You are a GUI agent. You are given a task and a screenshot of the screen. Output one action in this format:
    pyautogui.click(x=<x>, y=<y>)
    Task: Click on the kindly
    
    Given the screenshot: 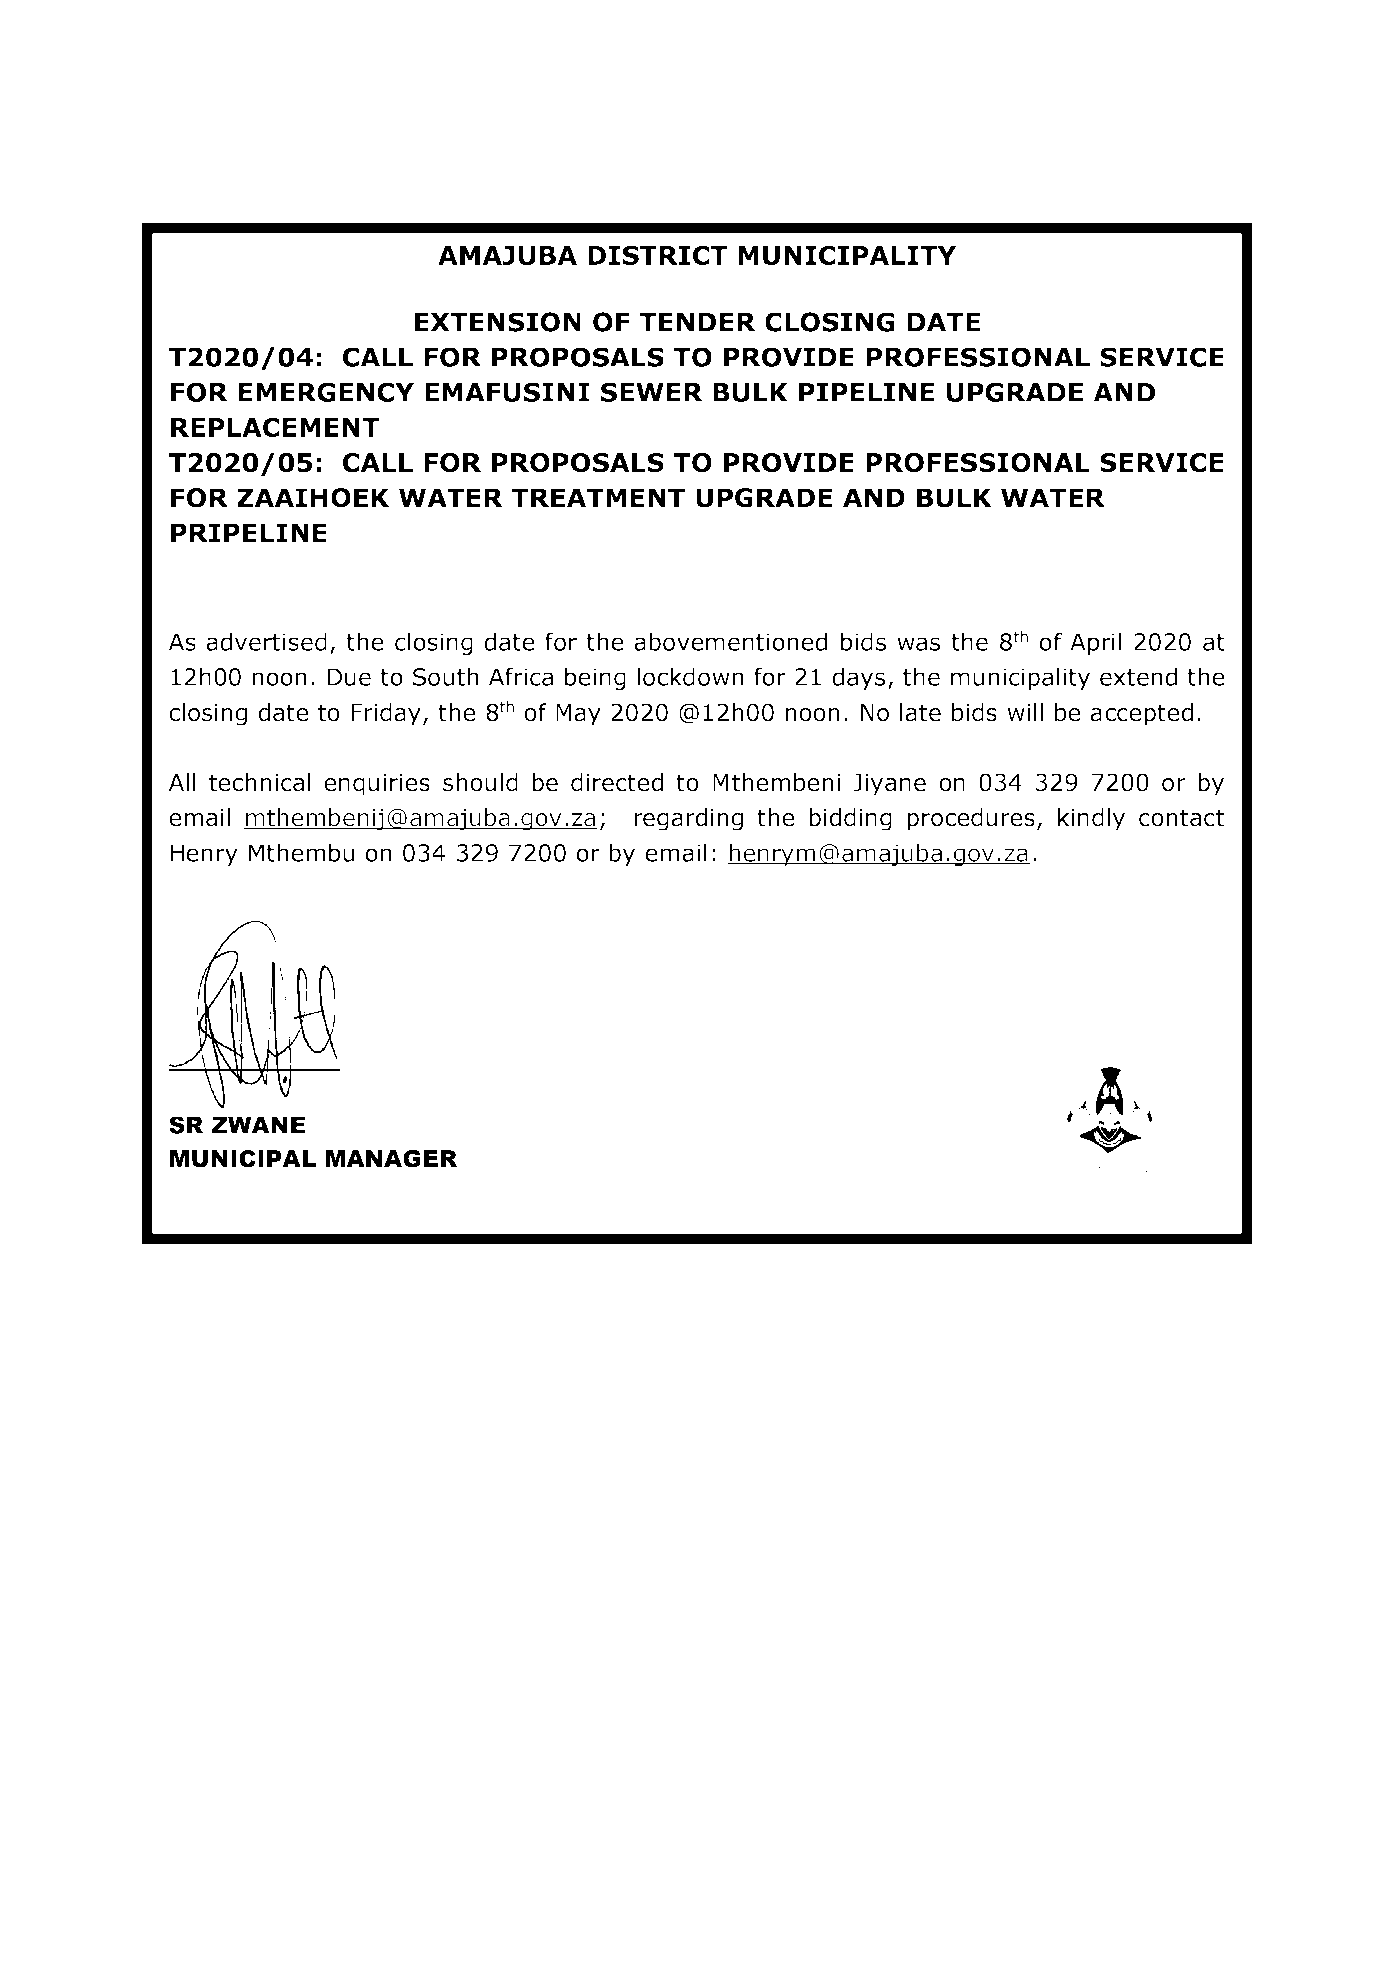 What is the action you would take?
    pyautogui.click(x=1091, y=819)
